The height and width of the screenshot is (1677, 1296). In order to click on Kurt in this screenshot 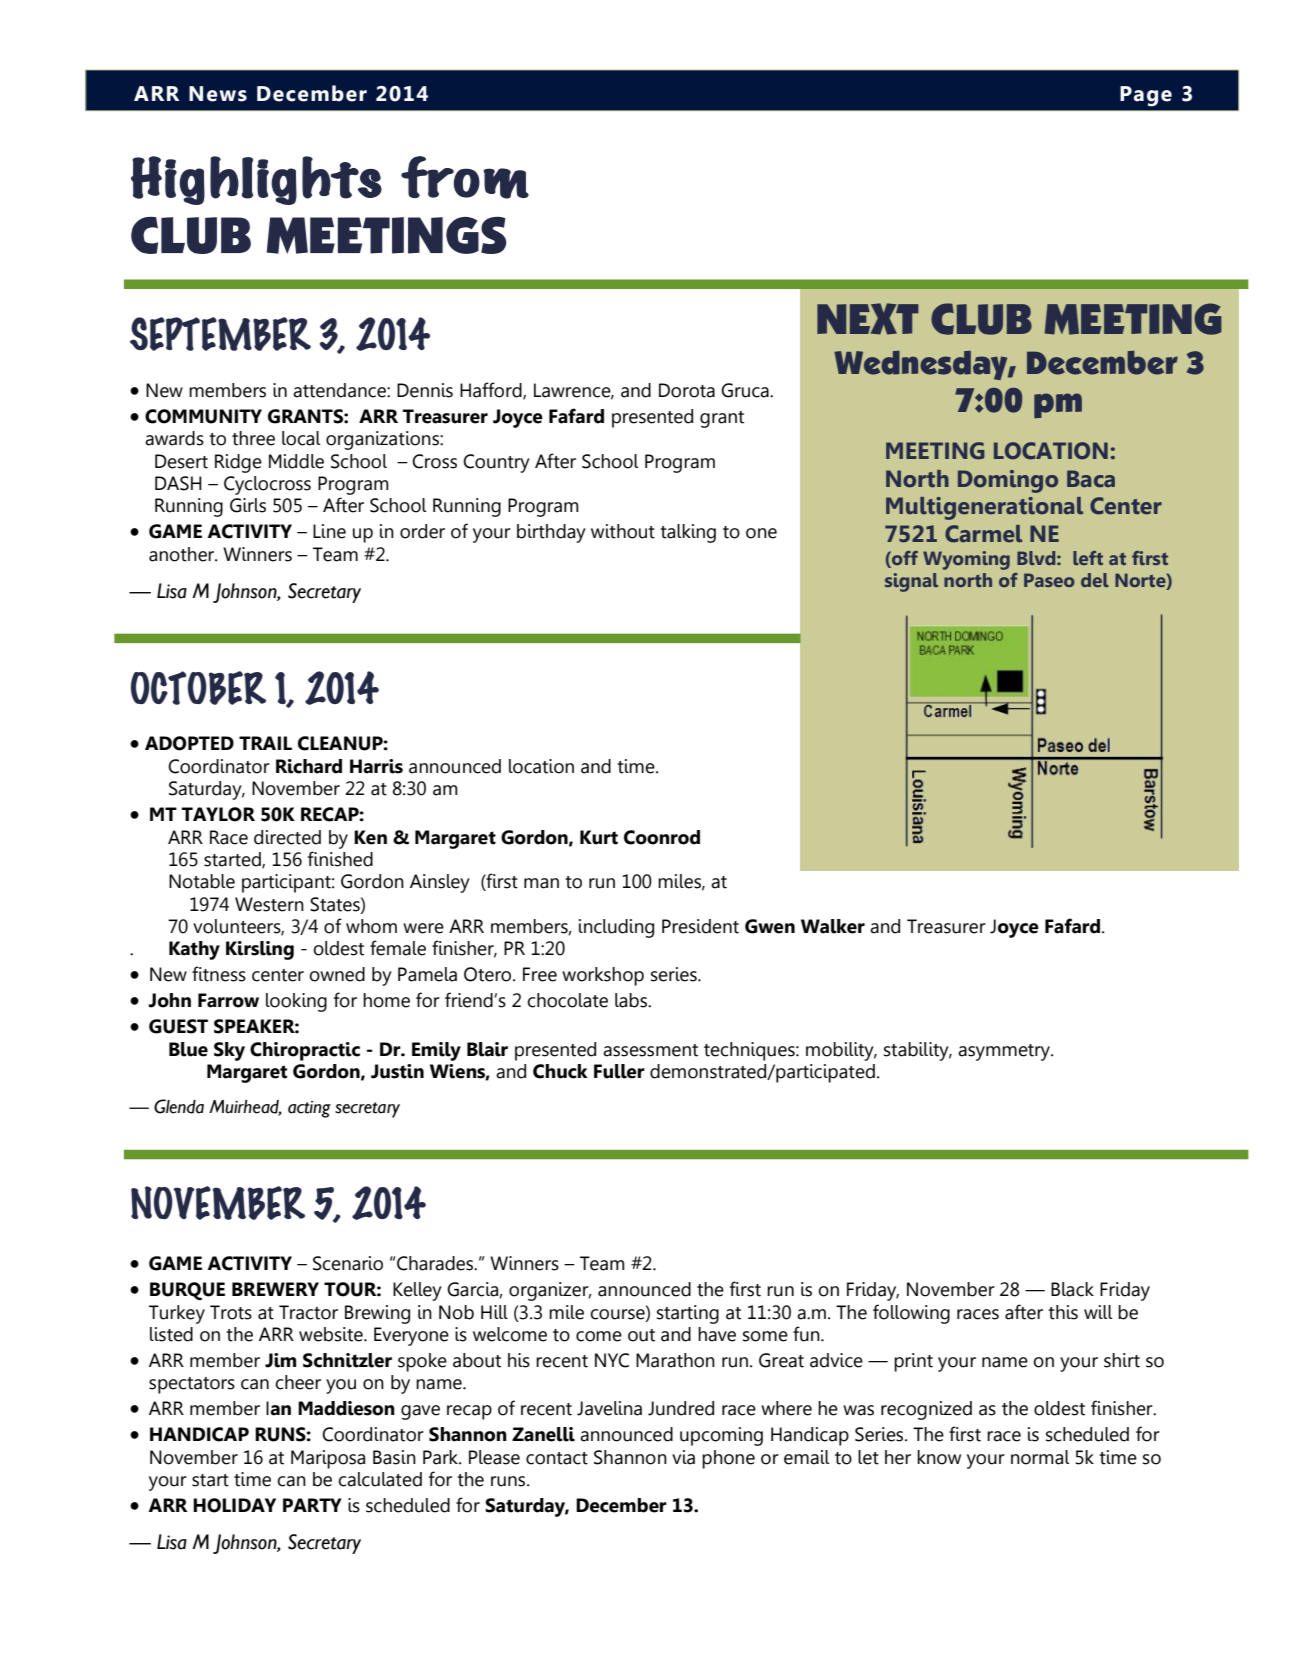, I will do `click(599, 837)`.
